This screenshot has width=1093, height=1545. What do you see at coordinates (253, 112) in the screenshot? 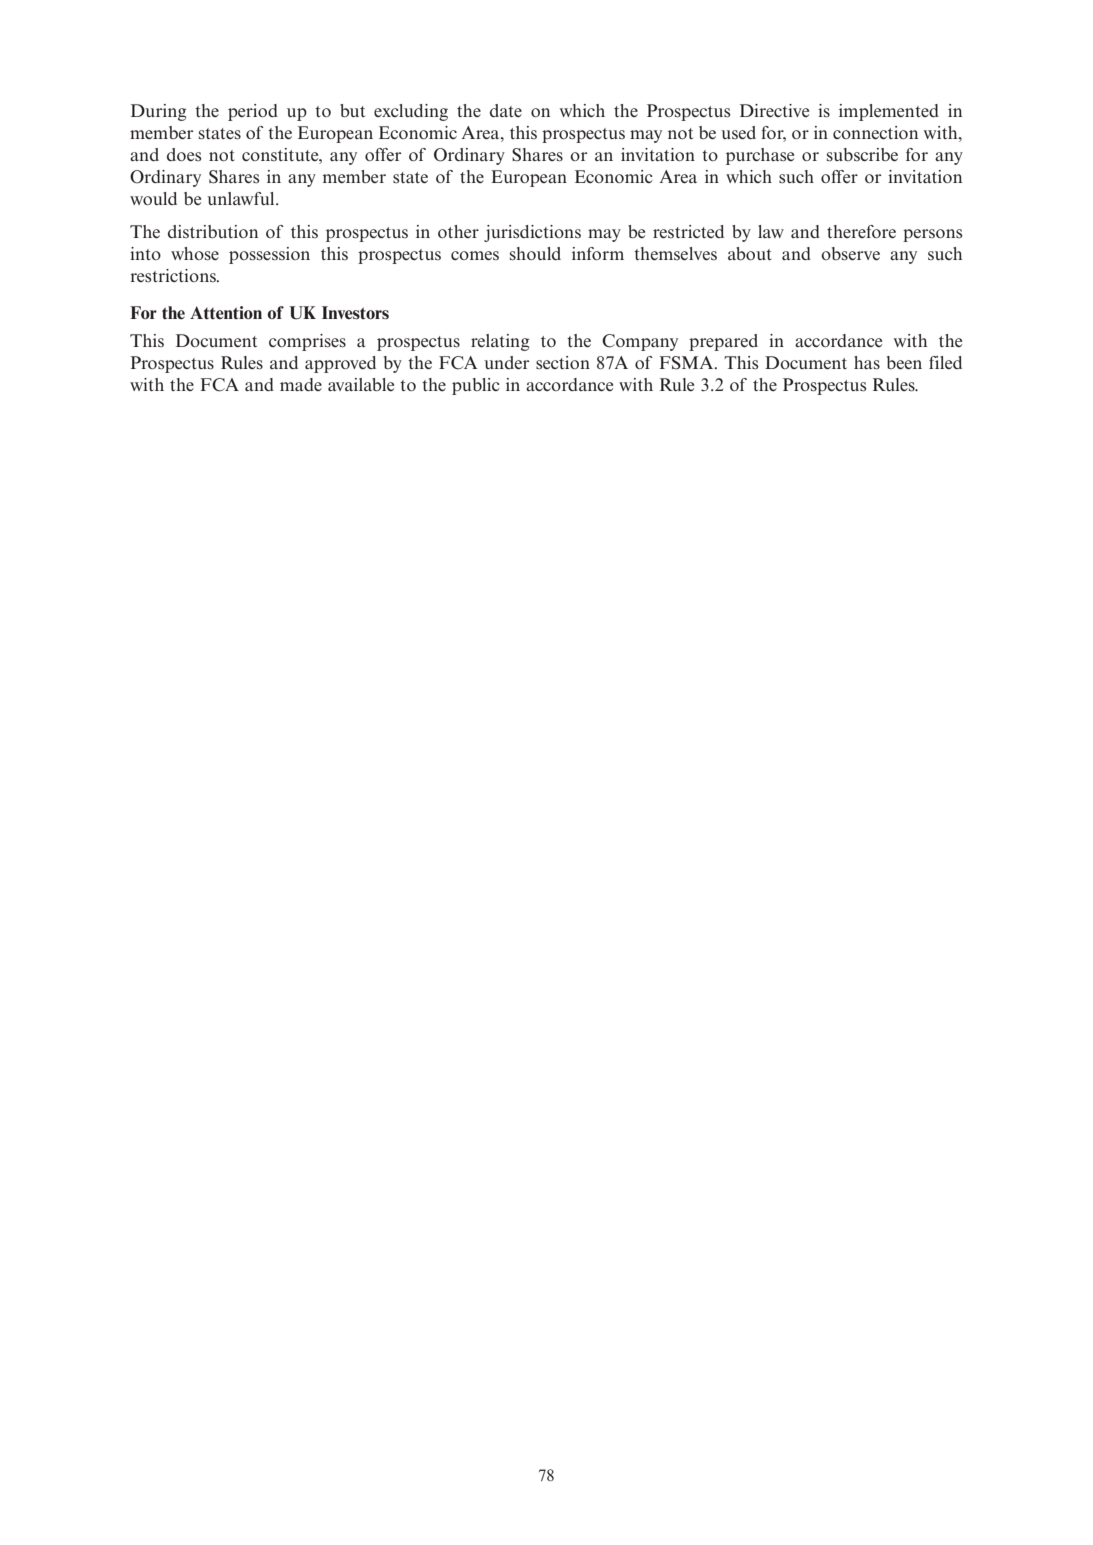
I see `period` at bounding box center [253, 112].
